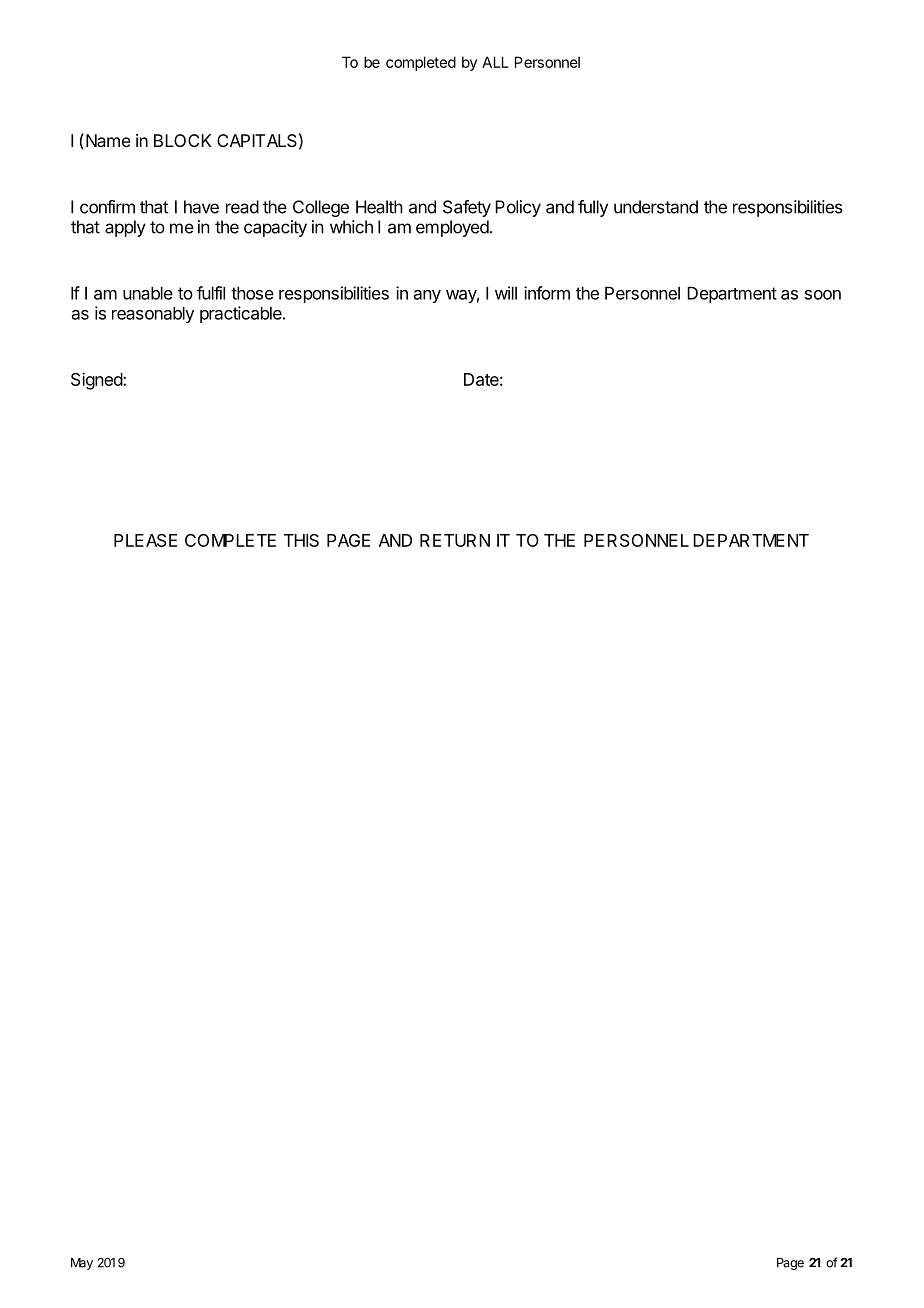 Image resolution: width=924 pixels, height=1308 pixels. Describe the element at coordinates (182, 140) in the screenshot. I see `BLOCK` at that location.
